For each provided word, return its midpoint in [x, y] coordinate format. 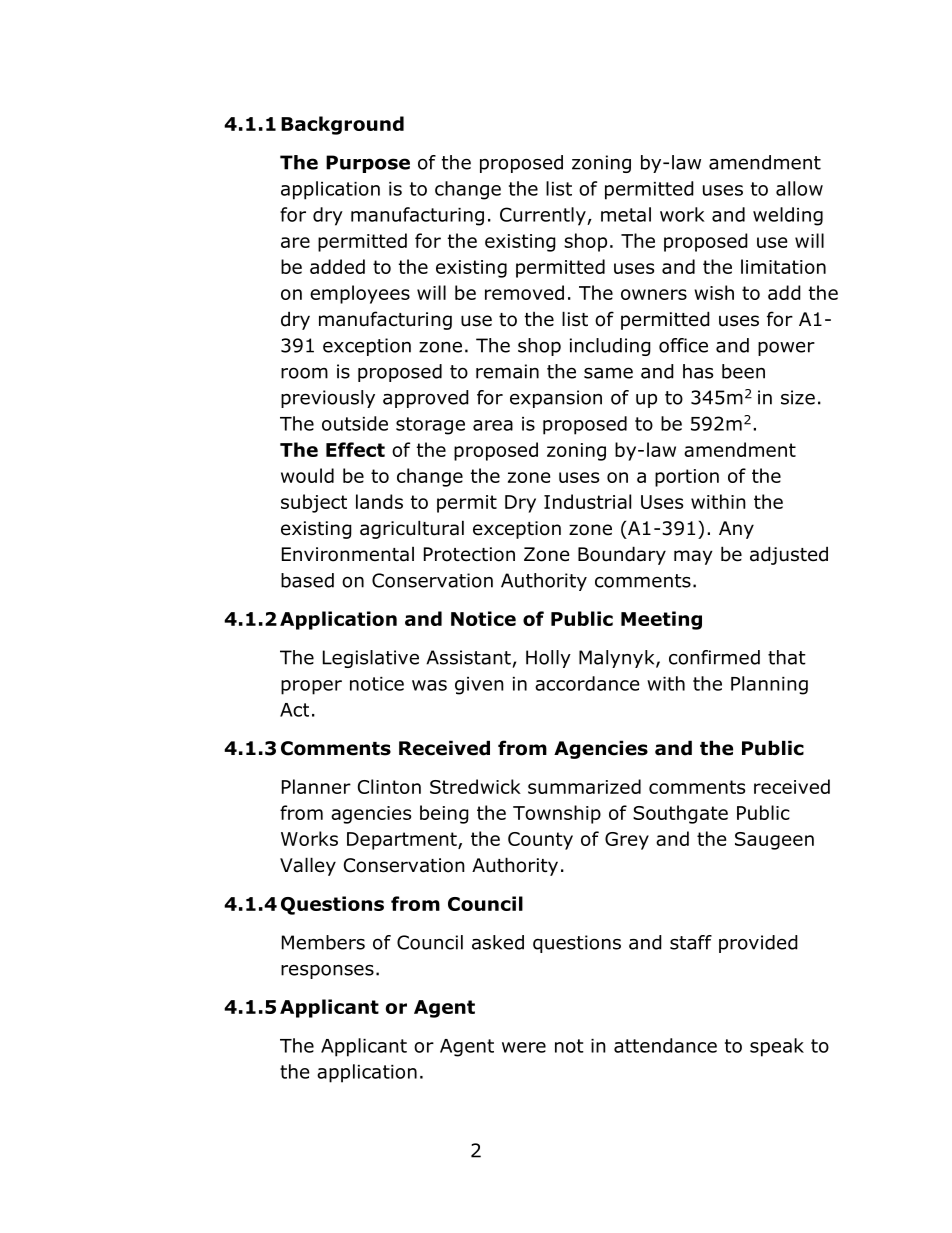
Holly [548, 659]
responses [327, 972]
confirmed [714, 657]
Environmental [348, 554]
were [524, 1047]
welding [788, 216]
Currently [544, 216]
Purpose [368, 164]
